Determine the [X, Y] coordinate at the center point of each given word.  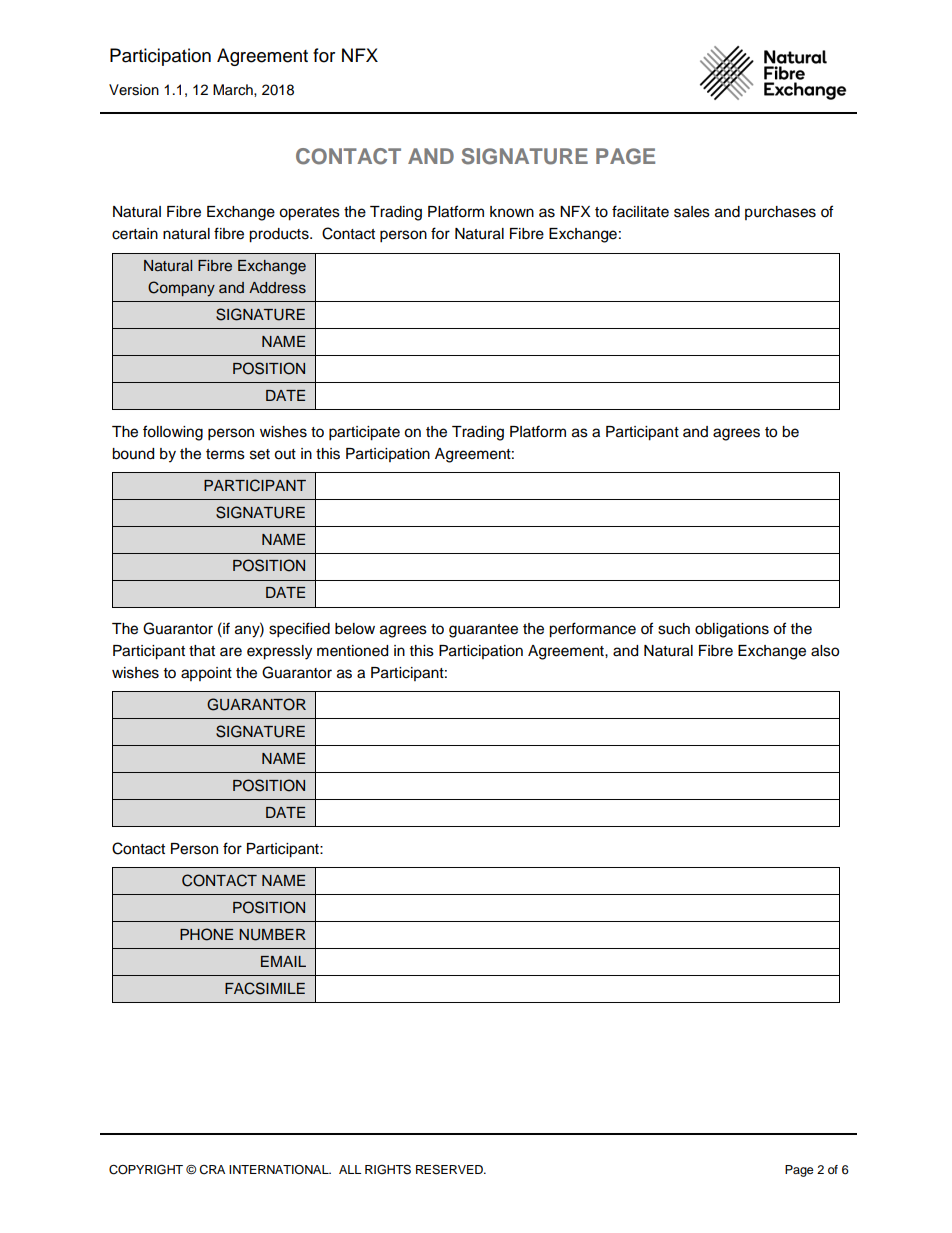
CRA [212, 1170]
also [825, 651]
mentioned [352, 651]
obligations [732, 630]
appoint [206, 674]
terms [225, 454]
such [674, 629]
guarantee [483, 631]
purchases [780, 213]
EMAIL [283, 961]
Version [134, 90]
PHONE [206, 934]
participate [364, 433]
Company [181, 289]
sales [692, 212]
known [512, 212]
